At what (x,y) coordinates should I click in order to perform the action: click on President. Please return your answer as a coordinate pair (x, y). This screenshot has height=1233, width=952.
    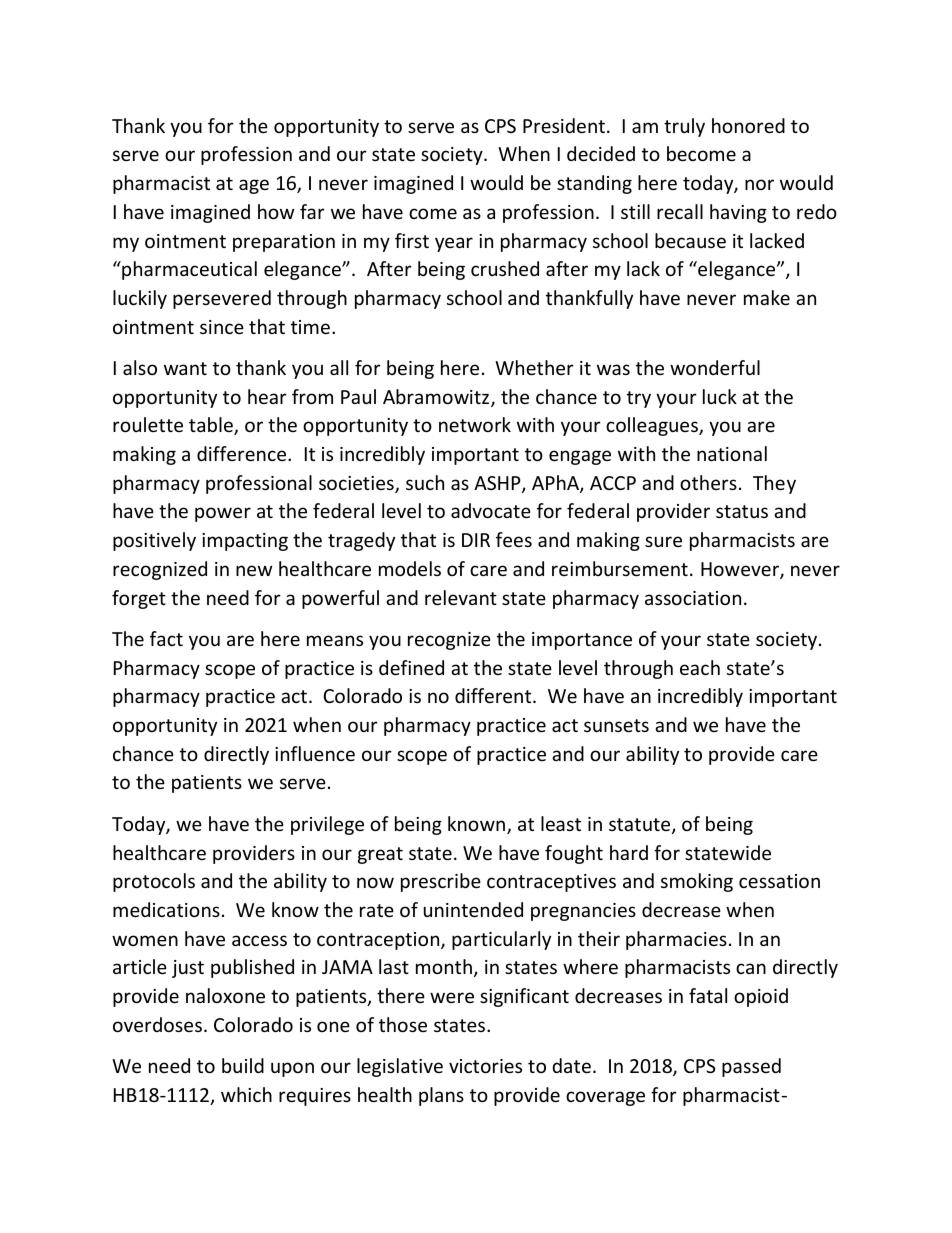
    Looking at the image, I should click on (564, 125).
